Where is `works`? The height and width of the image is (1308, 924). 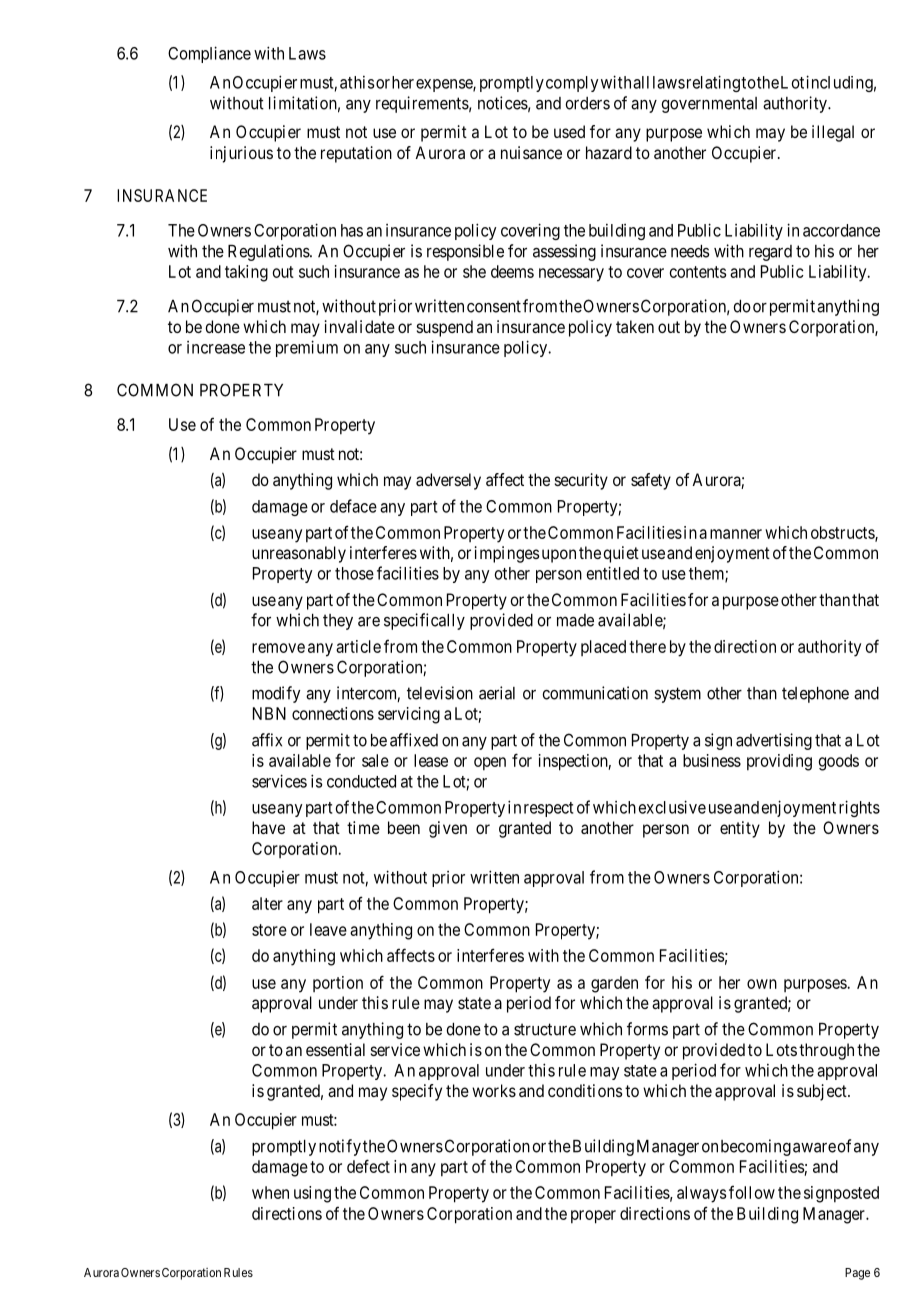
works is located at coordinates (494, 1090).
